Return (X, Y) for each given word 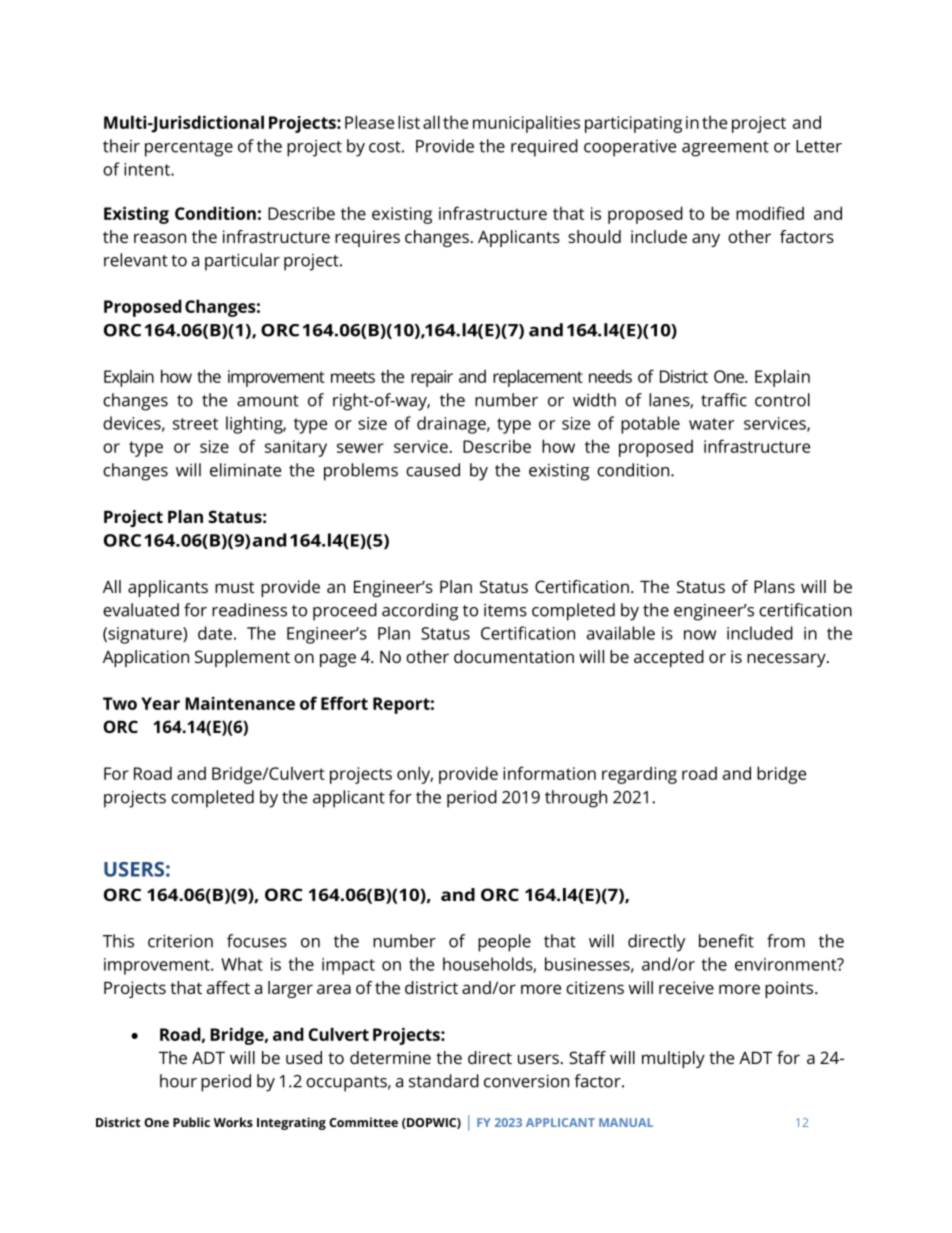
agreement (725, 149)
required (544, 148)
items (505, 610)
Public (191, 1122)
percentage (189, 149)
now (700, 635)
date (215, 633)
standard (444, 1081)
